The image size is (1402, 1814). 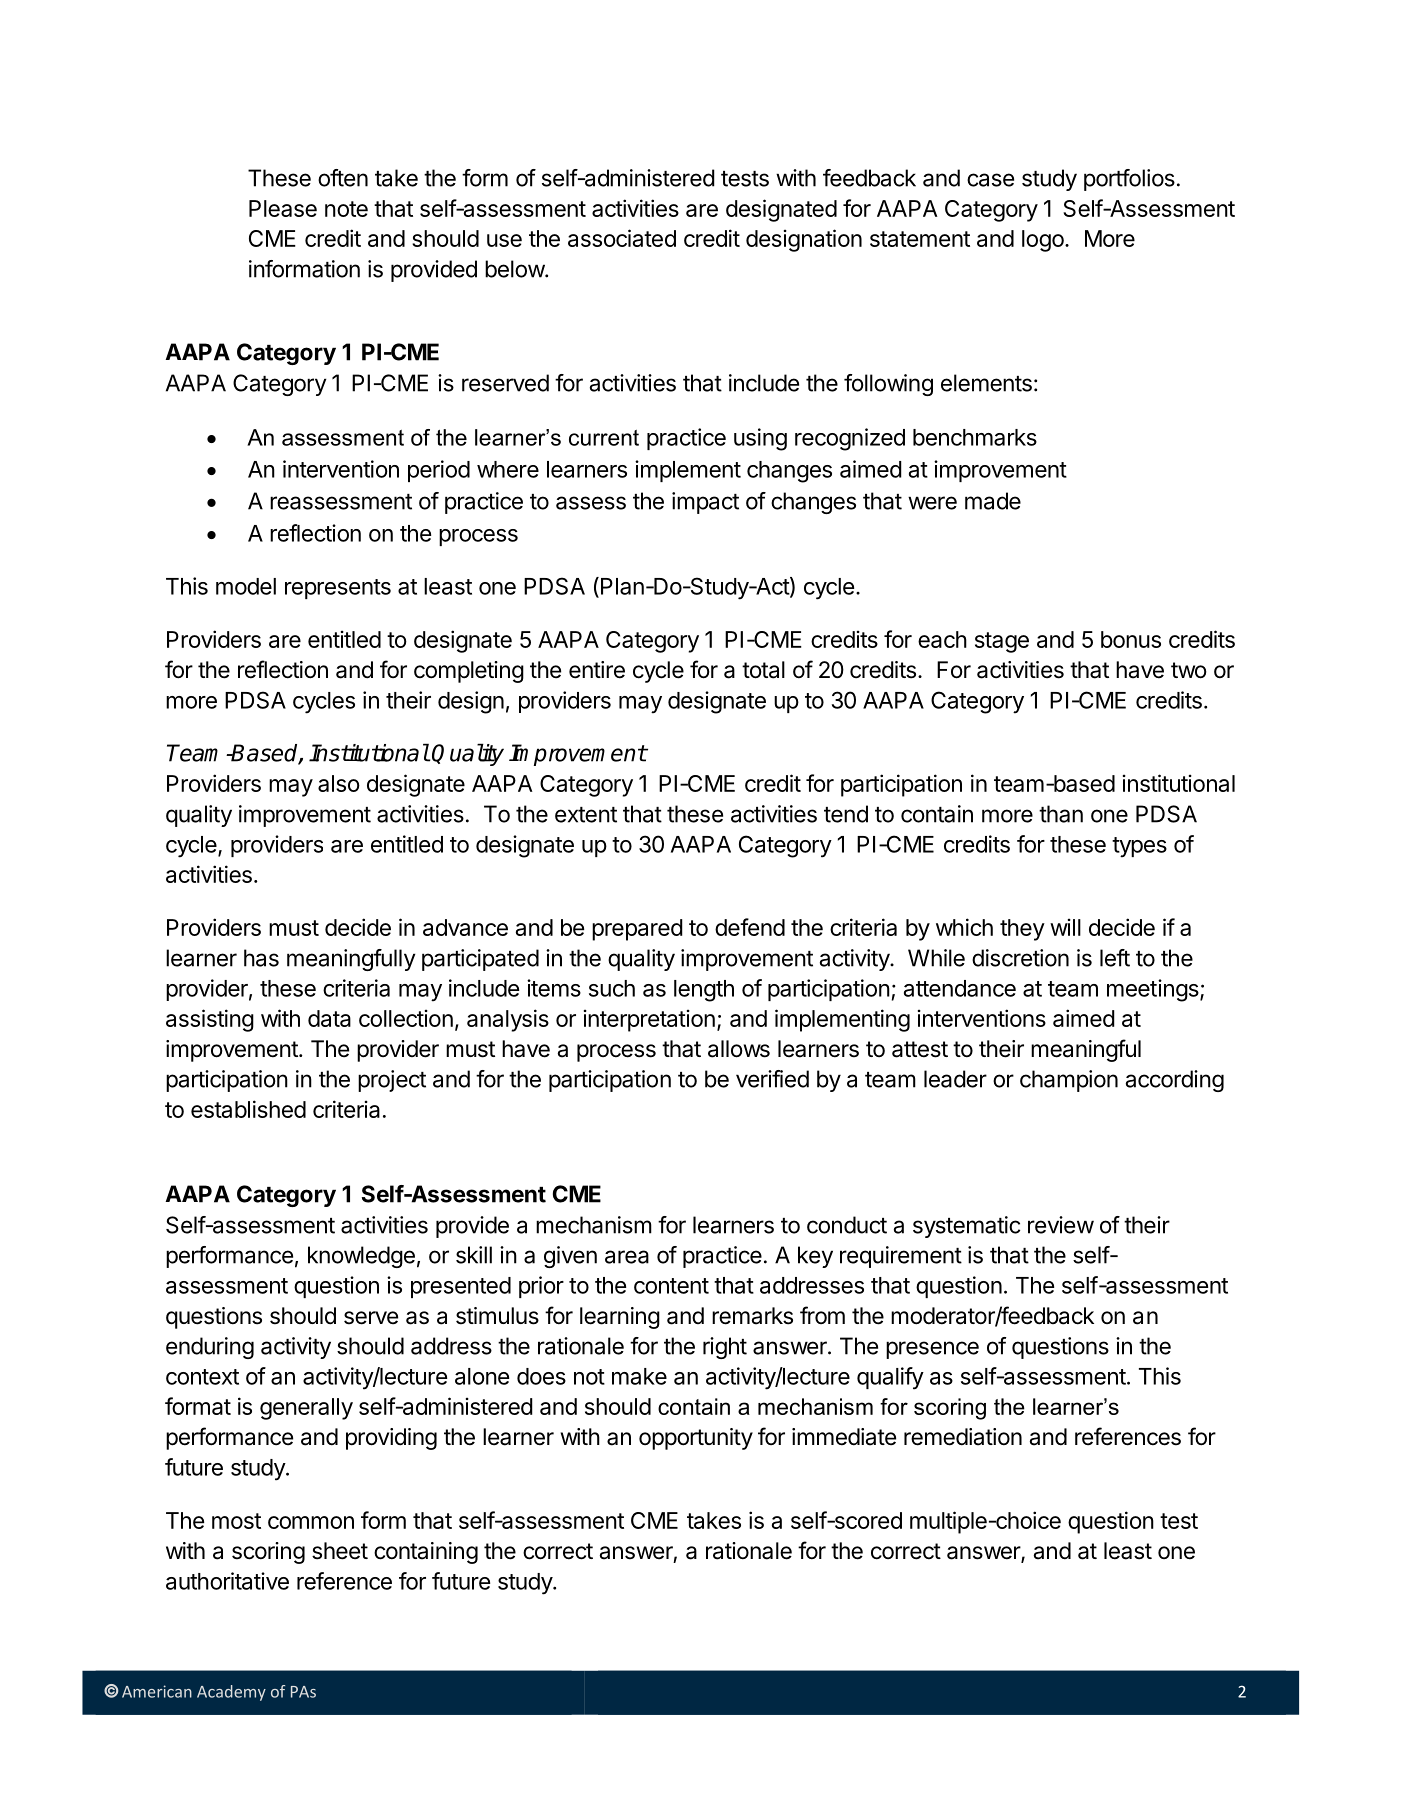 I want to click on will, so click(x=1065, y=927).
